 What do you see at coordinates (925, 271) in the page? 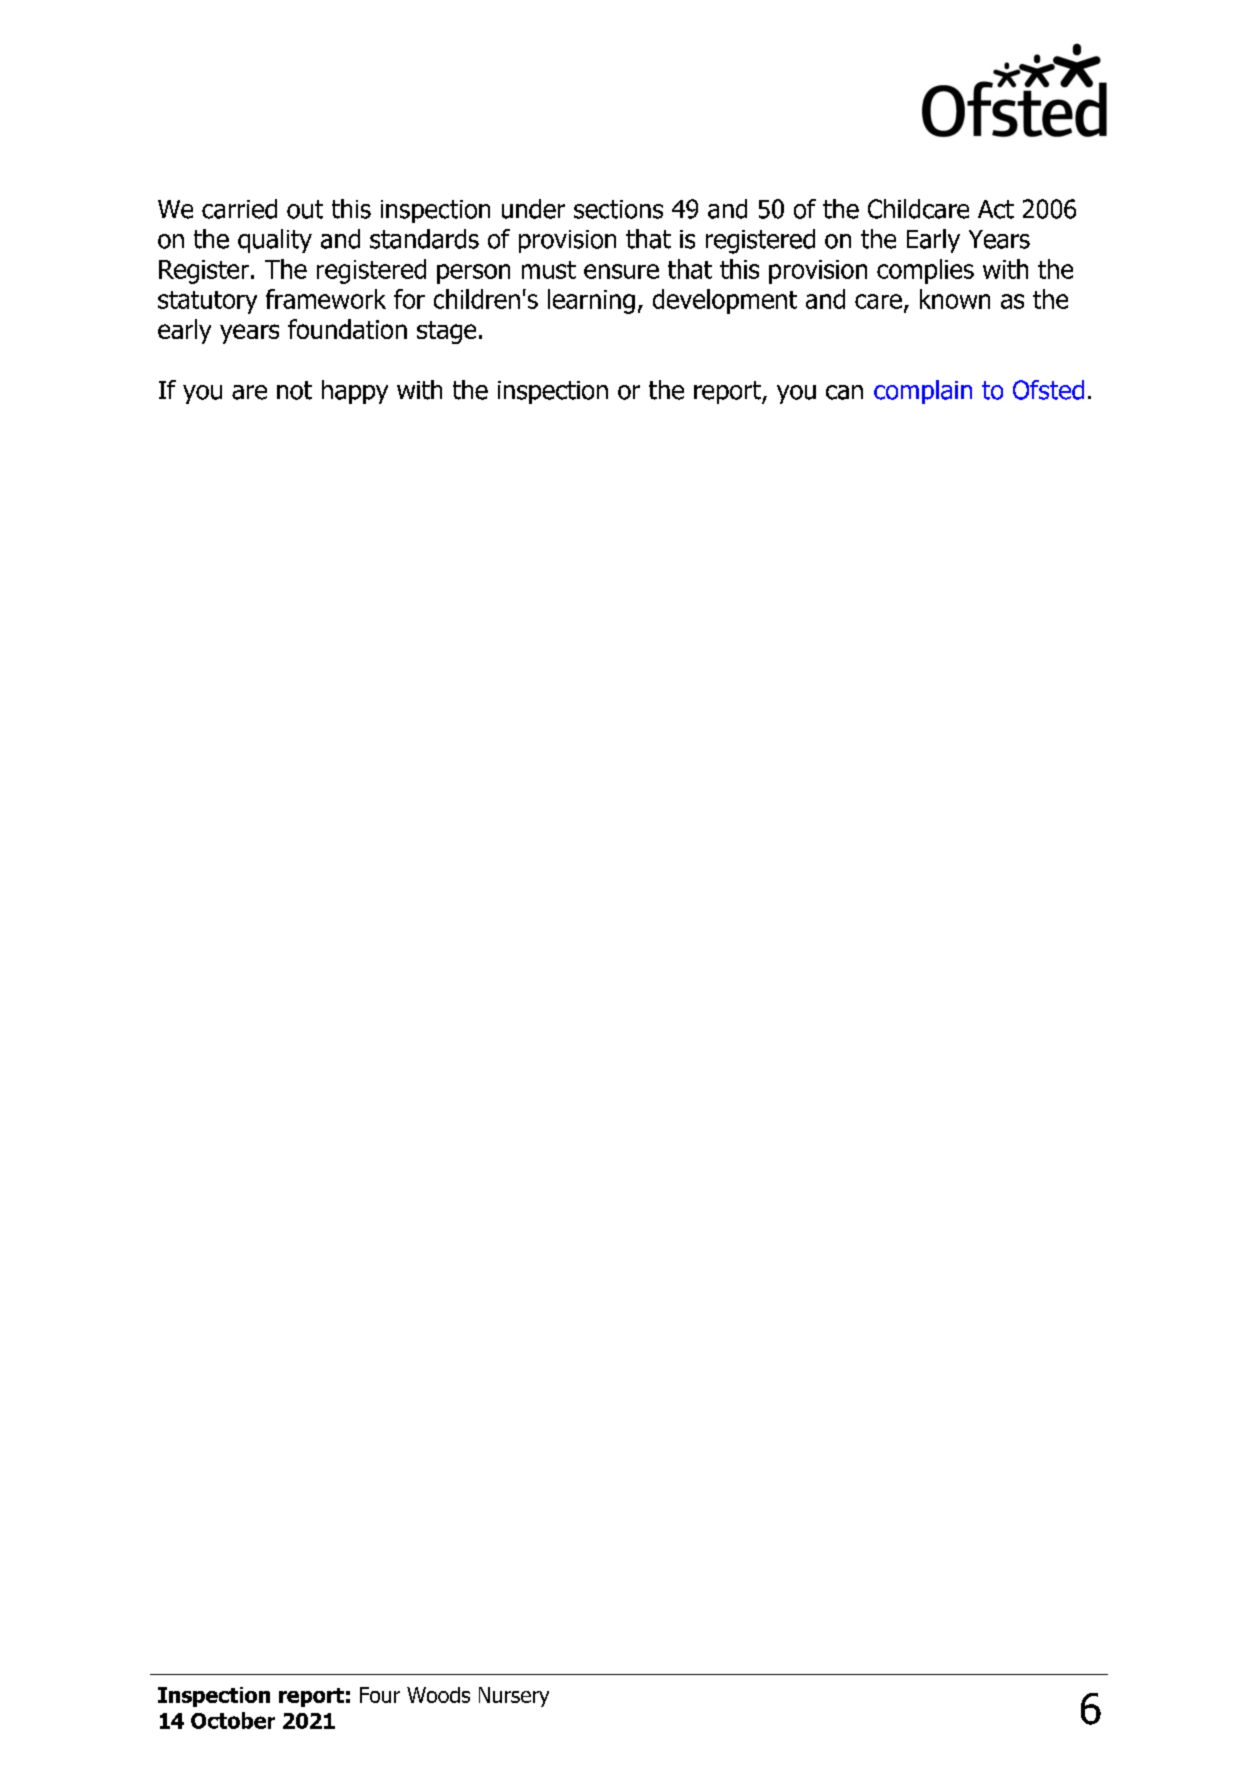
I see `complies` at bounding box center [925, 271].
